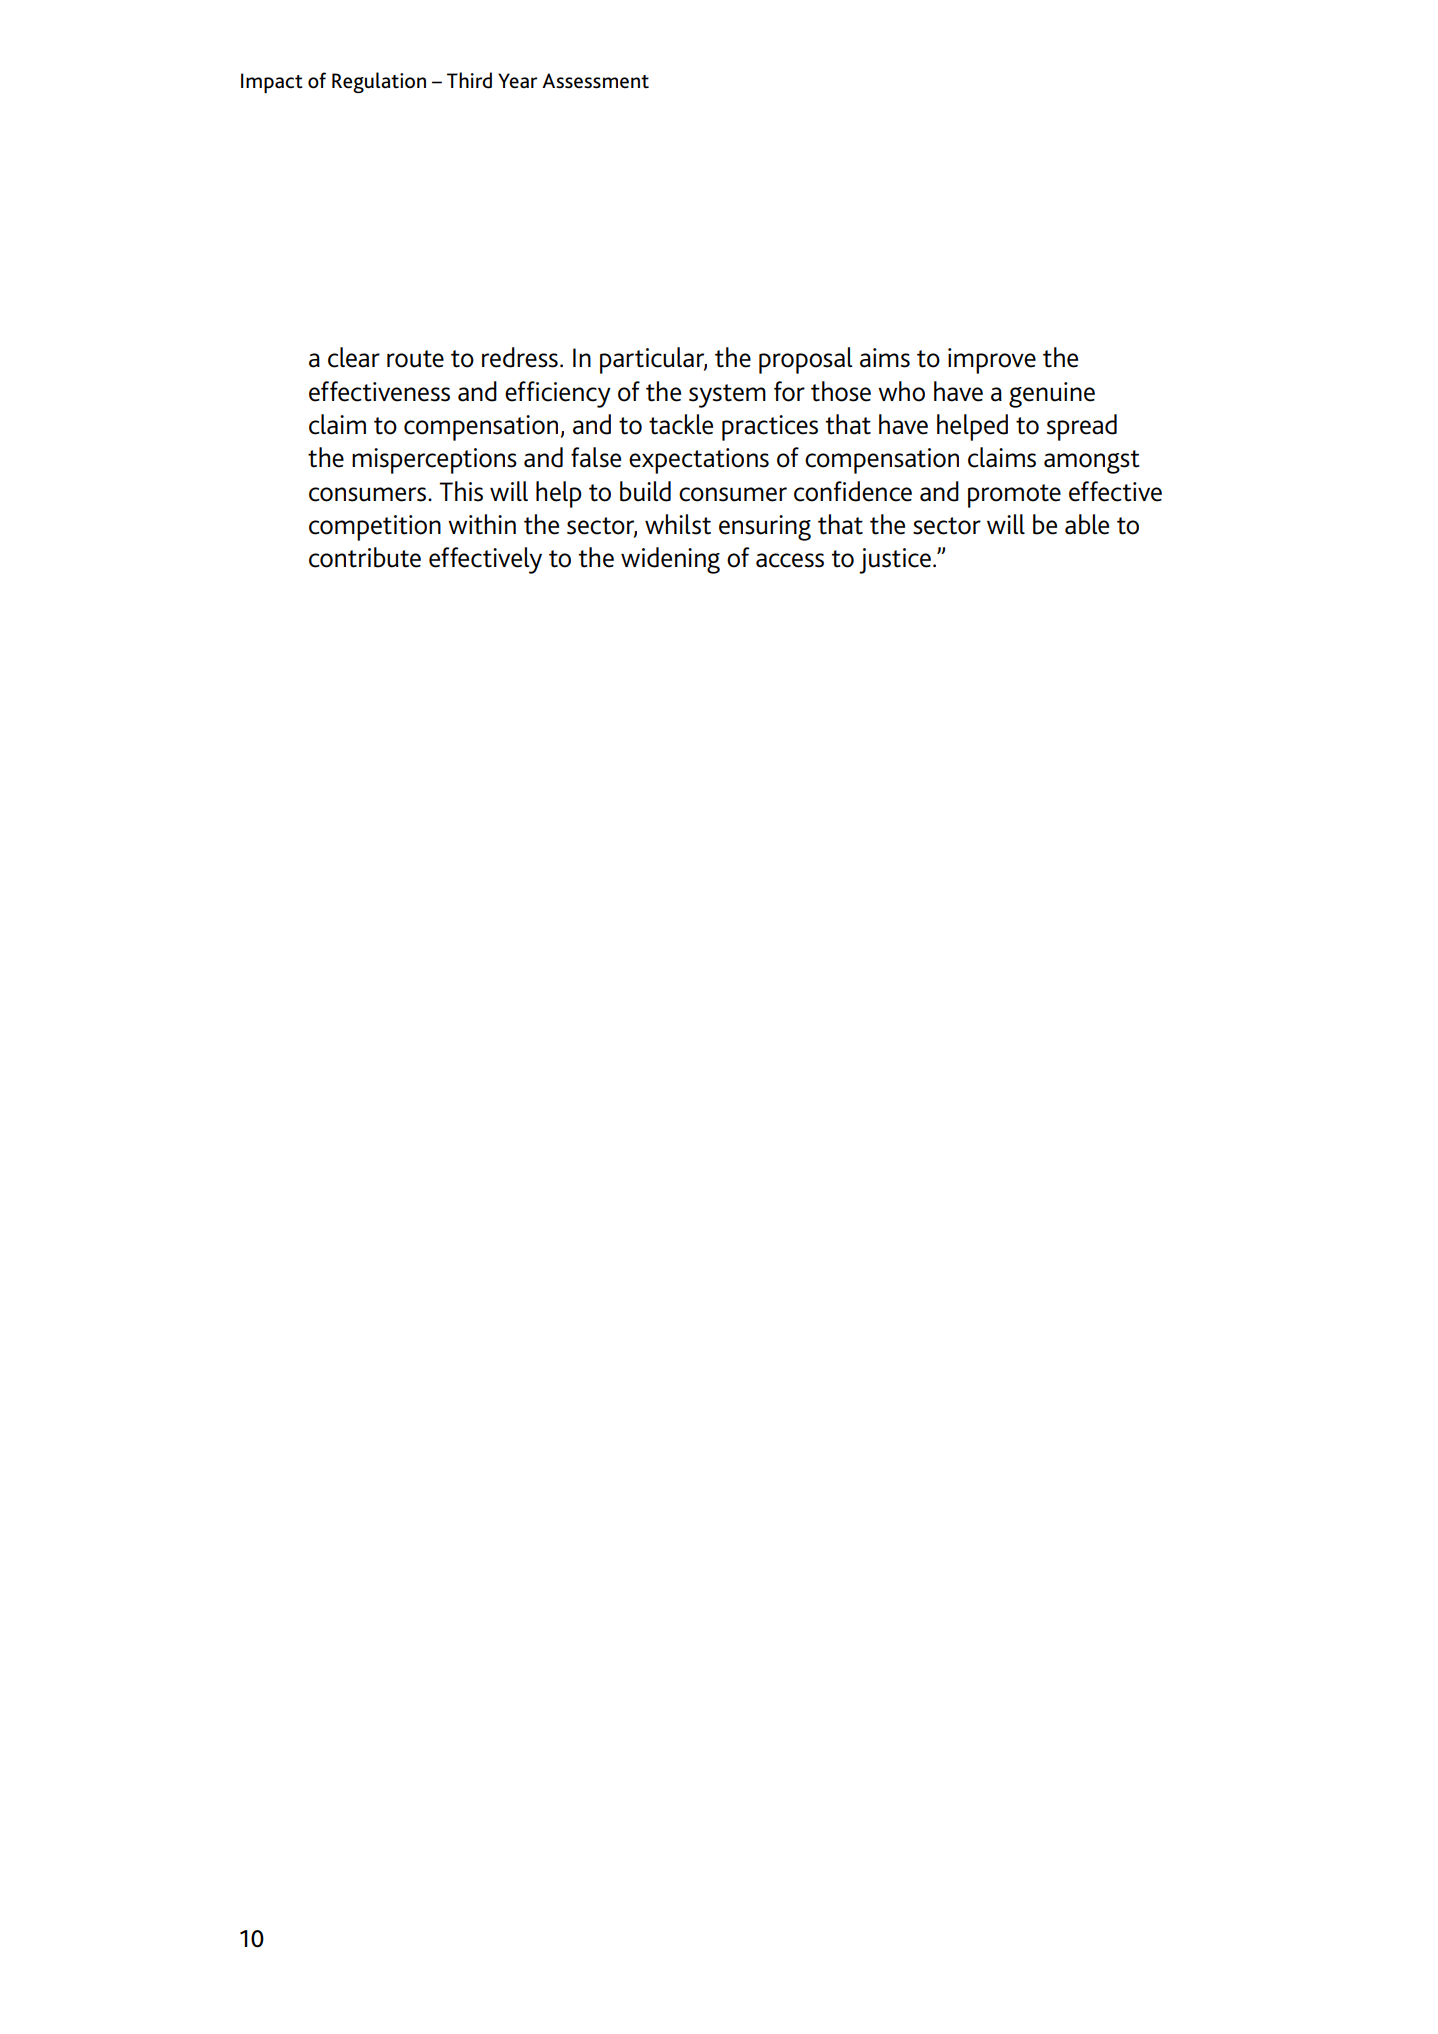  I want to click on contribute, so click(365, 557).
